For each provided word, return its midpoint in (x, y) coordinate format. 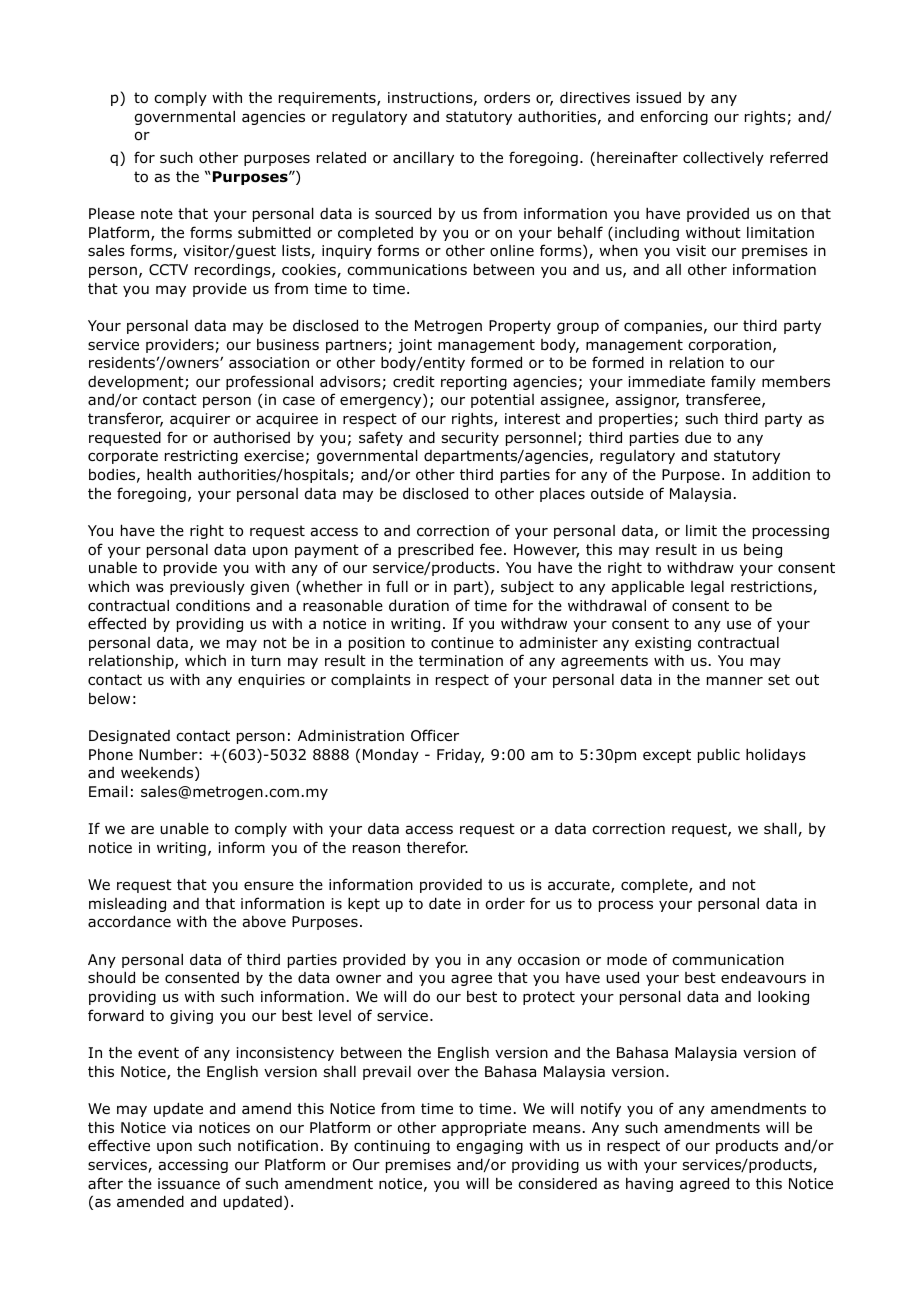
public (719, 755)
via (182, 1128)
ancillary (423, 159)
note (157, 213)
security (470, 439)
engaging (489, 1147)
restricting (201, 457)
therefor (437, 847)
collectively (723, 158)
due (698, 437)
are (142, 829)
